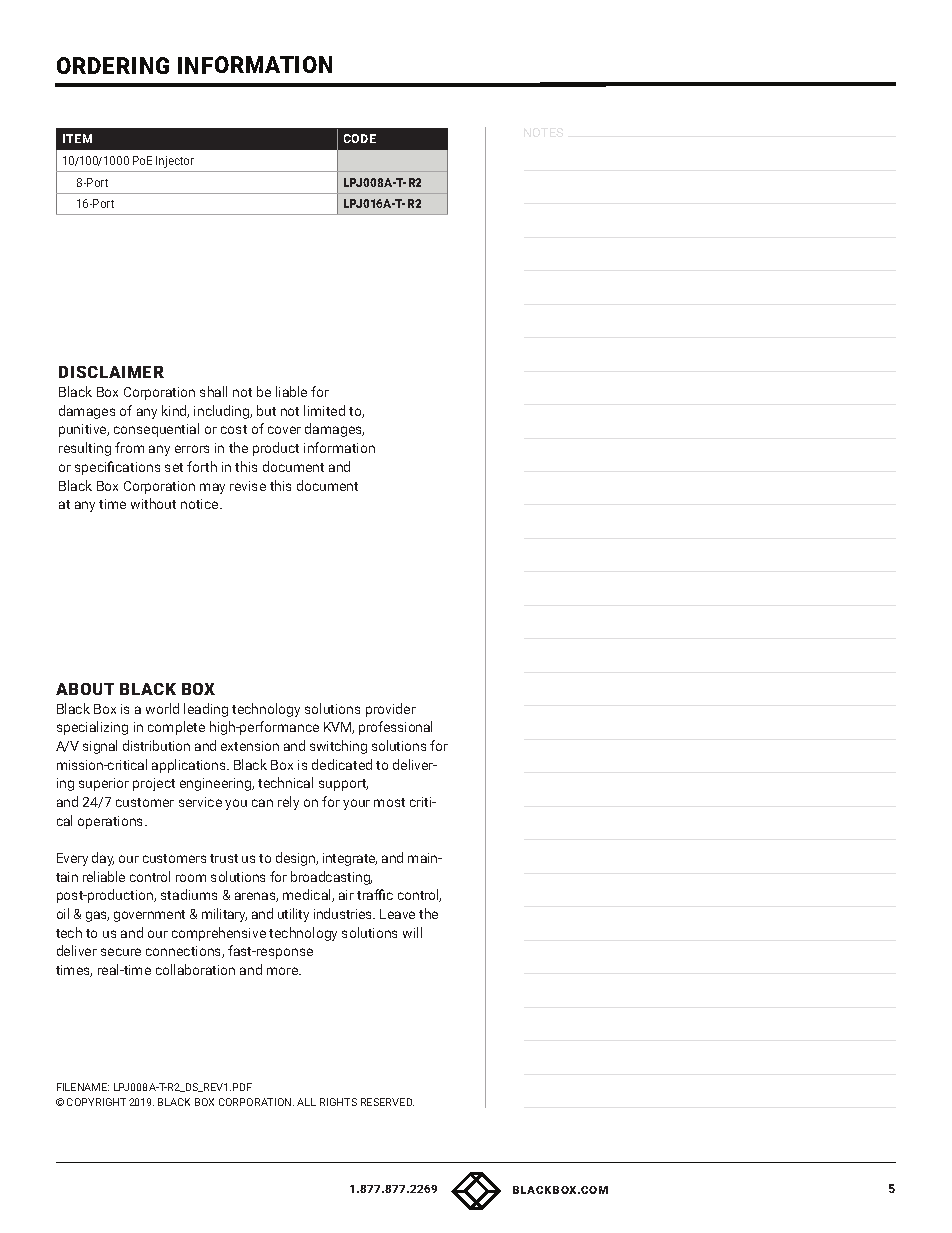 The image size is (952, 1233). What do you see at coordinates (391, 710) in the screenshot?
I see `provider` at bounding box center [391, 710].
